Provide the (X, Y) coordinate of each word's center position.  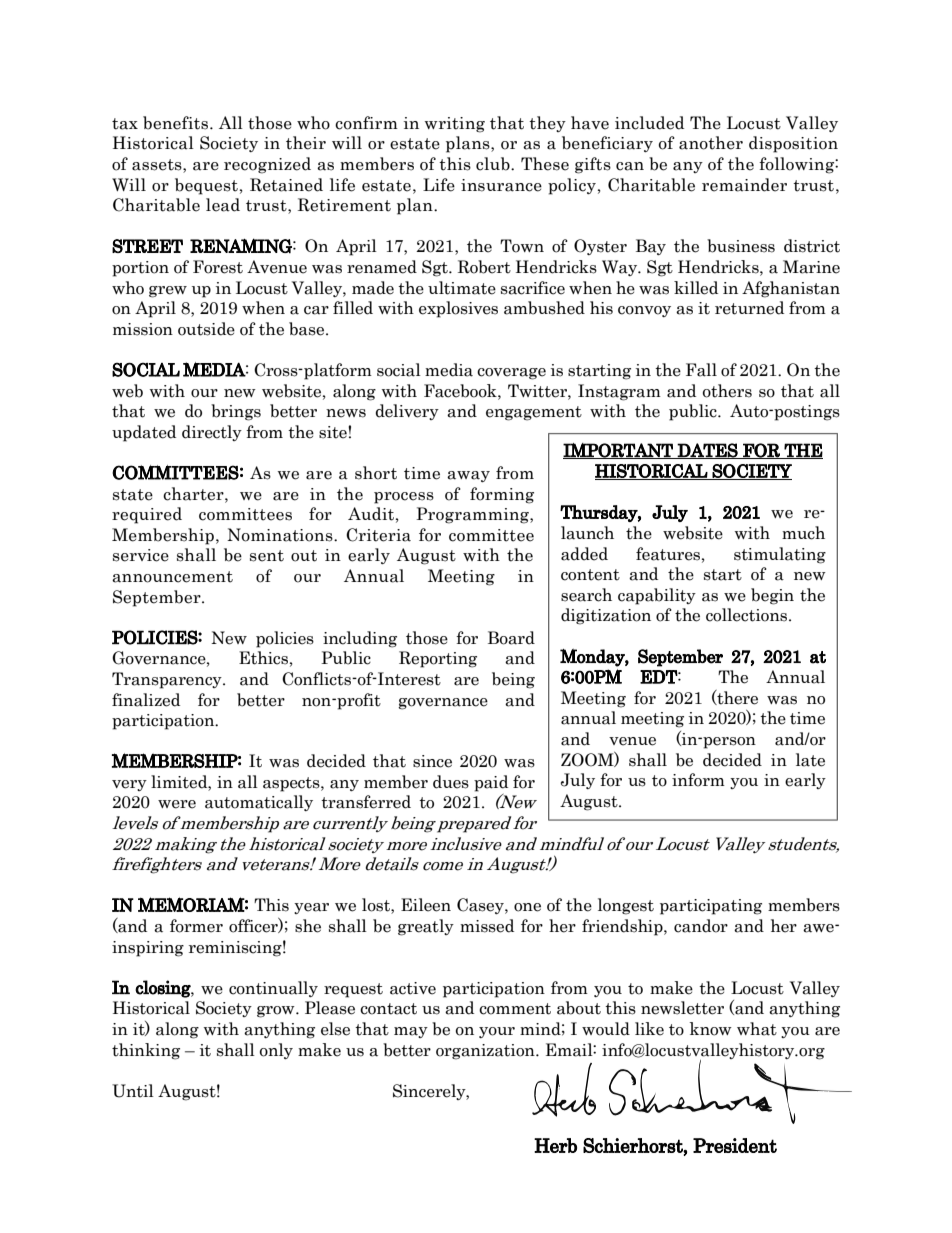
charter (194, 494)
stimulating (780, 555)
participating (711, 907)
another (711, 143)
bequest (206, 186)
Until (133, 1091)
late (810, 760)
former (196, 926)
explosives (458, 309)
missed (487, 926)
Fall (701, 370)
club (494, 164)
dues (451, 782)
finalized (146, 700)
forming (502, 495)
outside (206, 329)
